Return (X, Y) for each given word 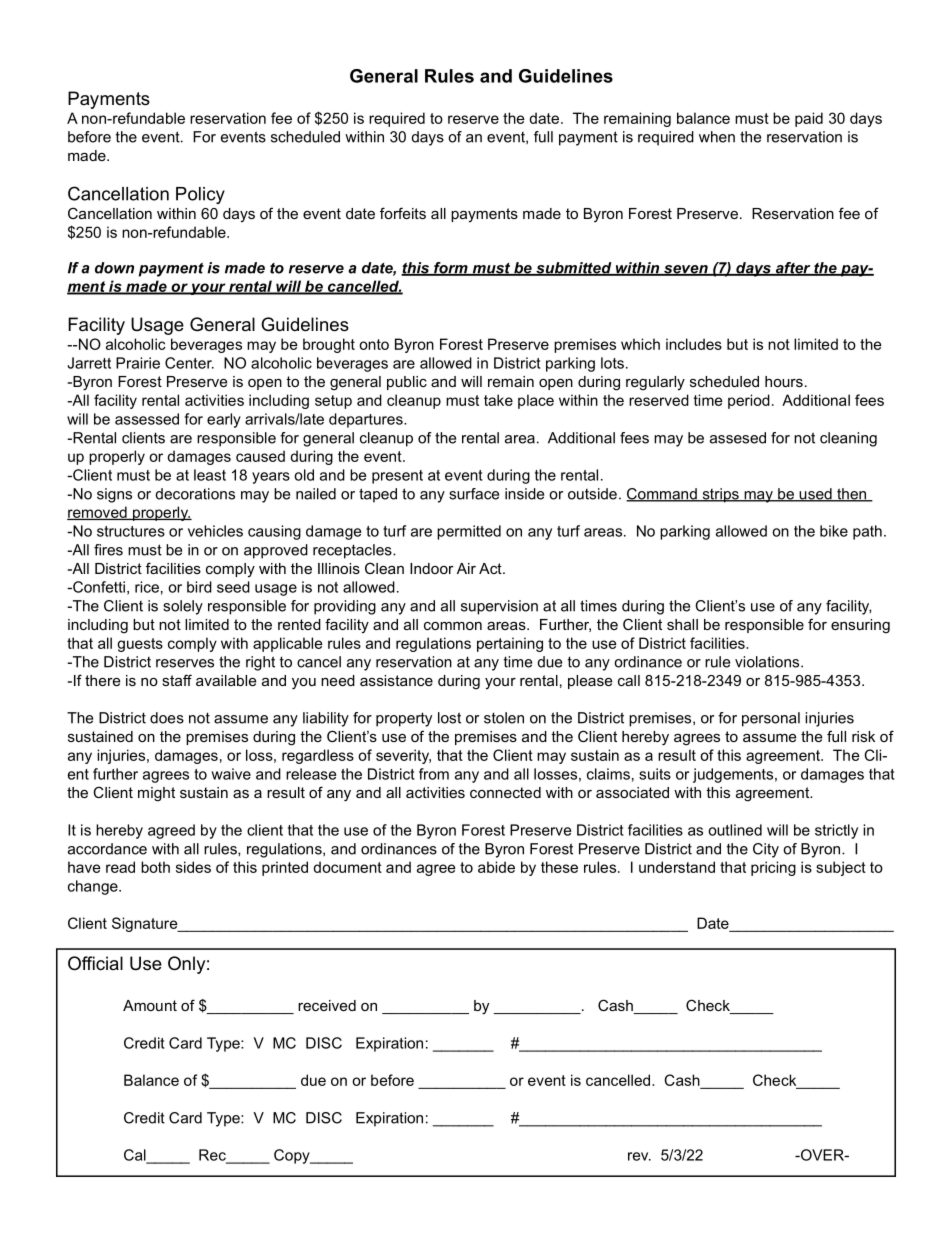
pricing (773, 868)
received (327, 1005)
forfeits (403, 213)
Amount (150, 1005)
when (717, 137)
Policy (200, 195)
